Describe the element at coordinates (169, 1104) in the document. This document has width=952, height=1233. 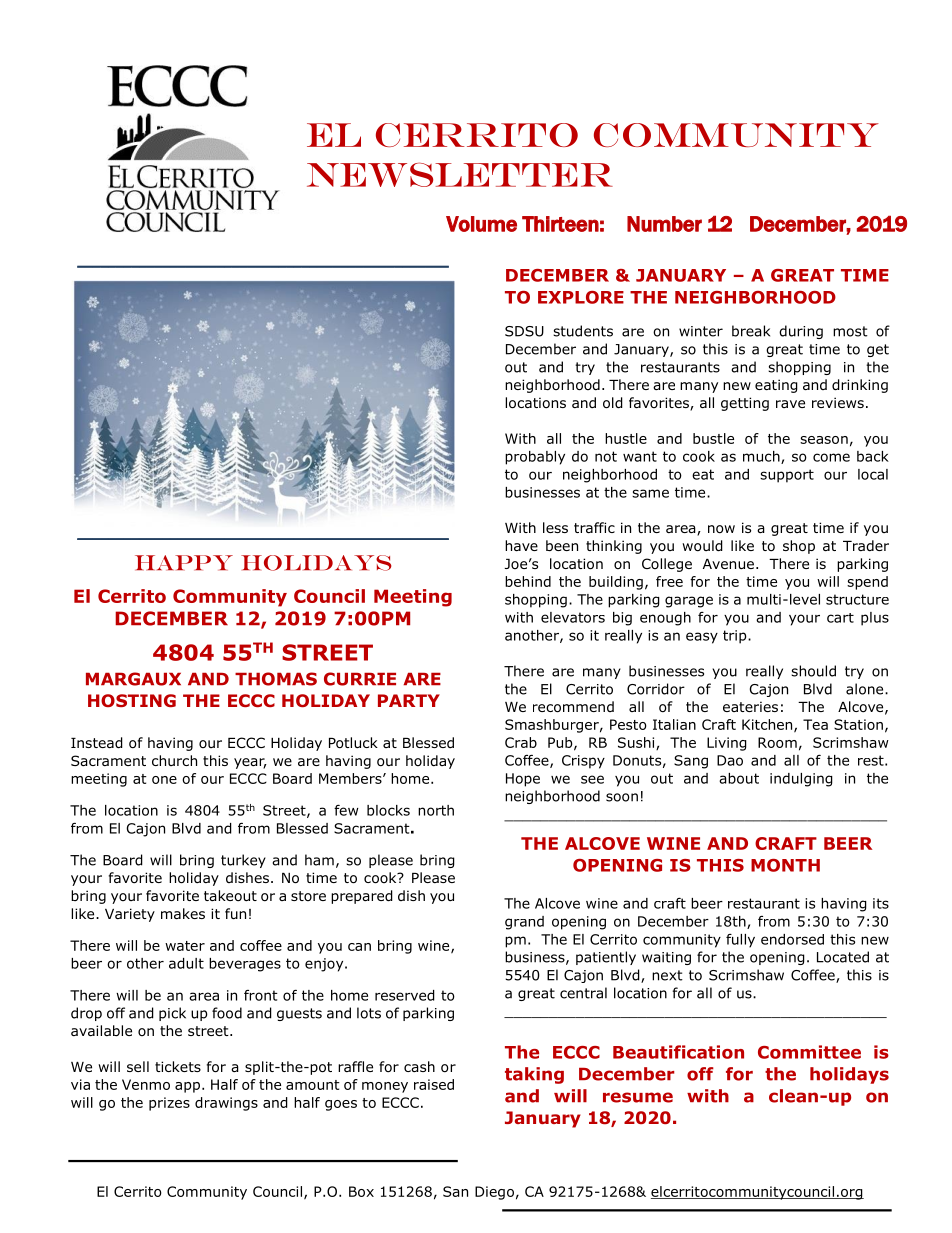
I see `prizes` at that location.
